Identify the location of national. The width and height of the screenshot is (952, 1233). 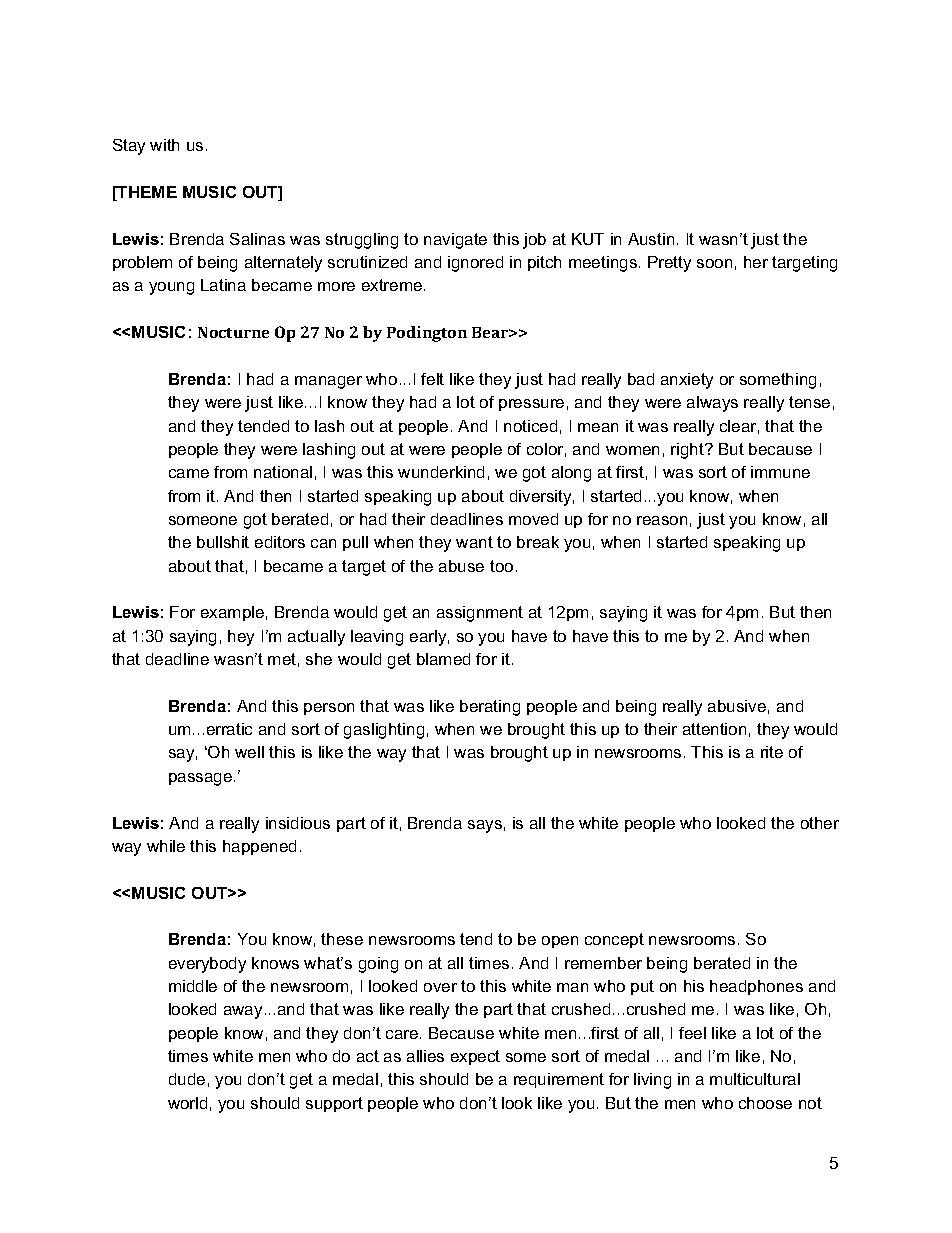
(283, 472).
